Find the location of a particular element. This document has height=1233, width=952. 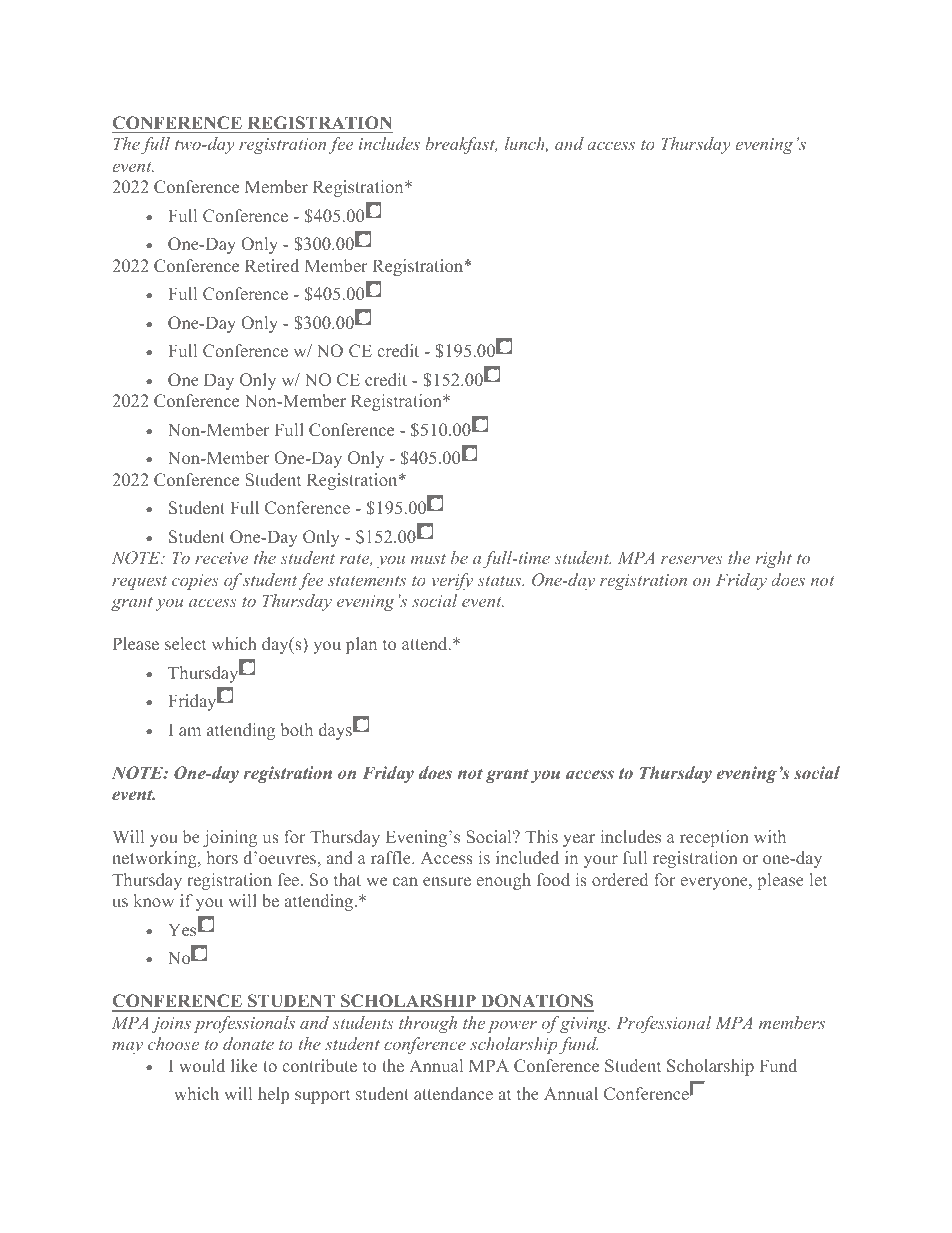

breakfast is located at coordinates (461, 145).
